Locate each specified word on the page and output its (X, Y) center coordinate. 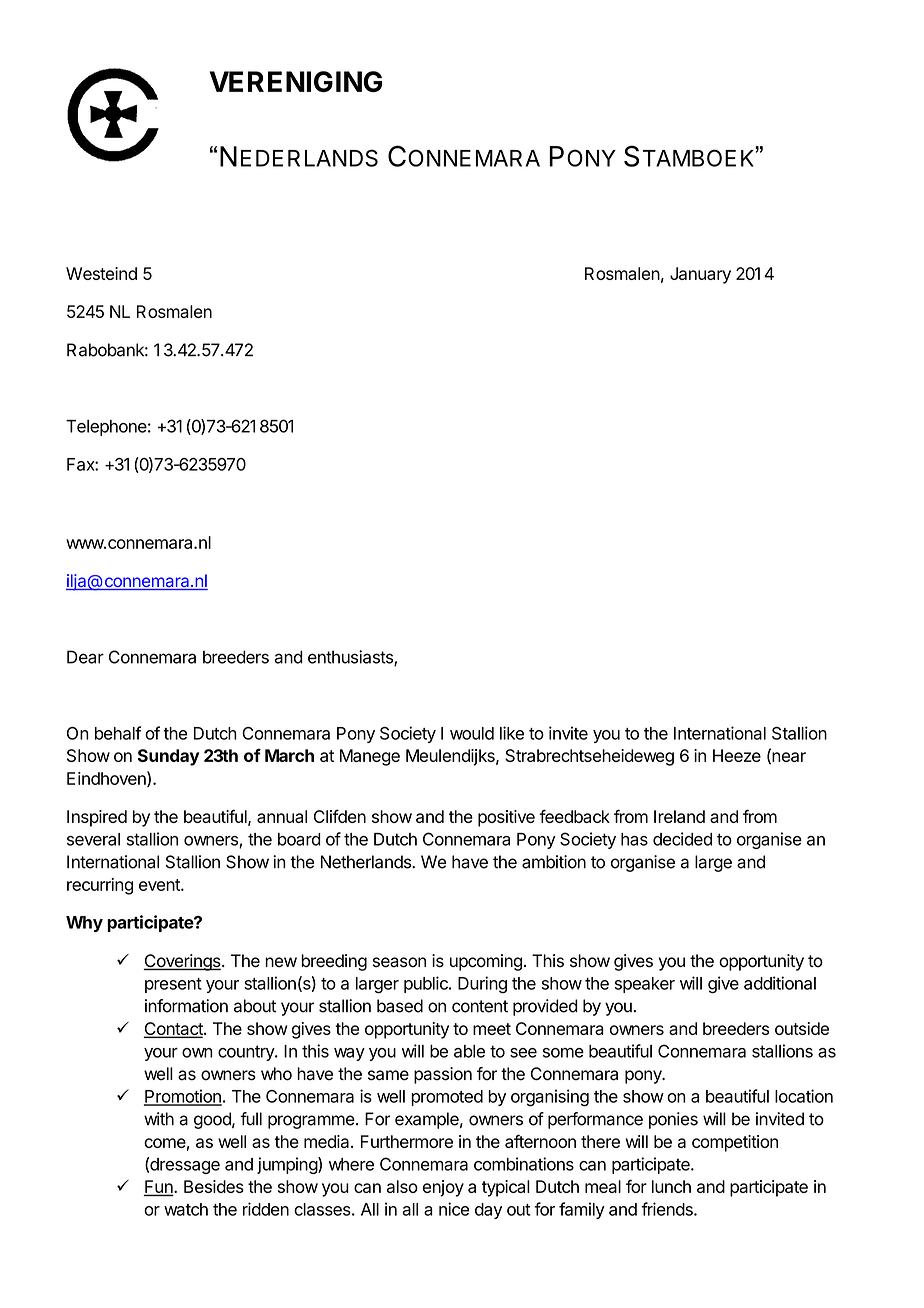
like (512, 733)
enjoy (443, 1188)
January (700, 275)
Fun (159, 1188)
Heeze (737, 755)
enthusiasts (351, 658)
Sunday (168, 757)
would (472, 733)
